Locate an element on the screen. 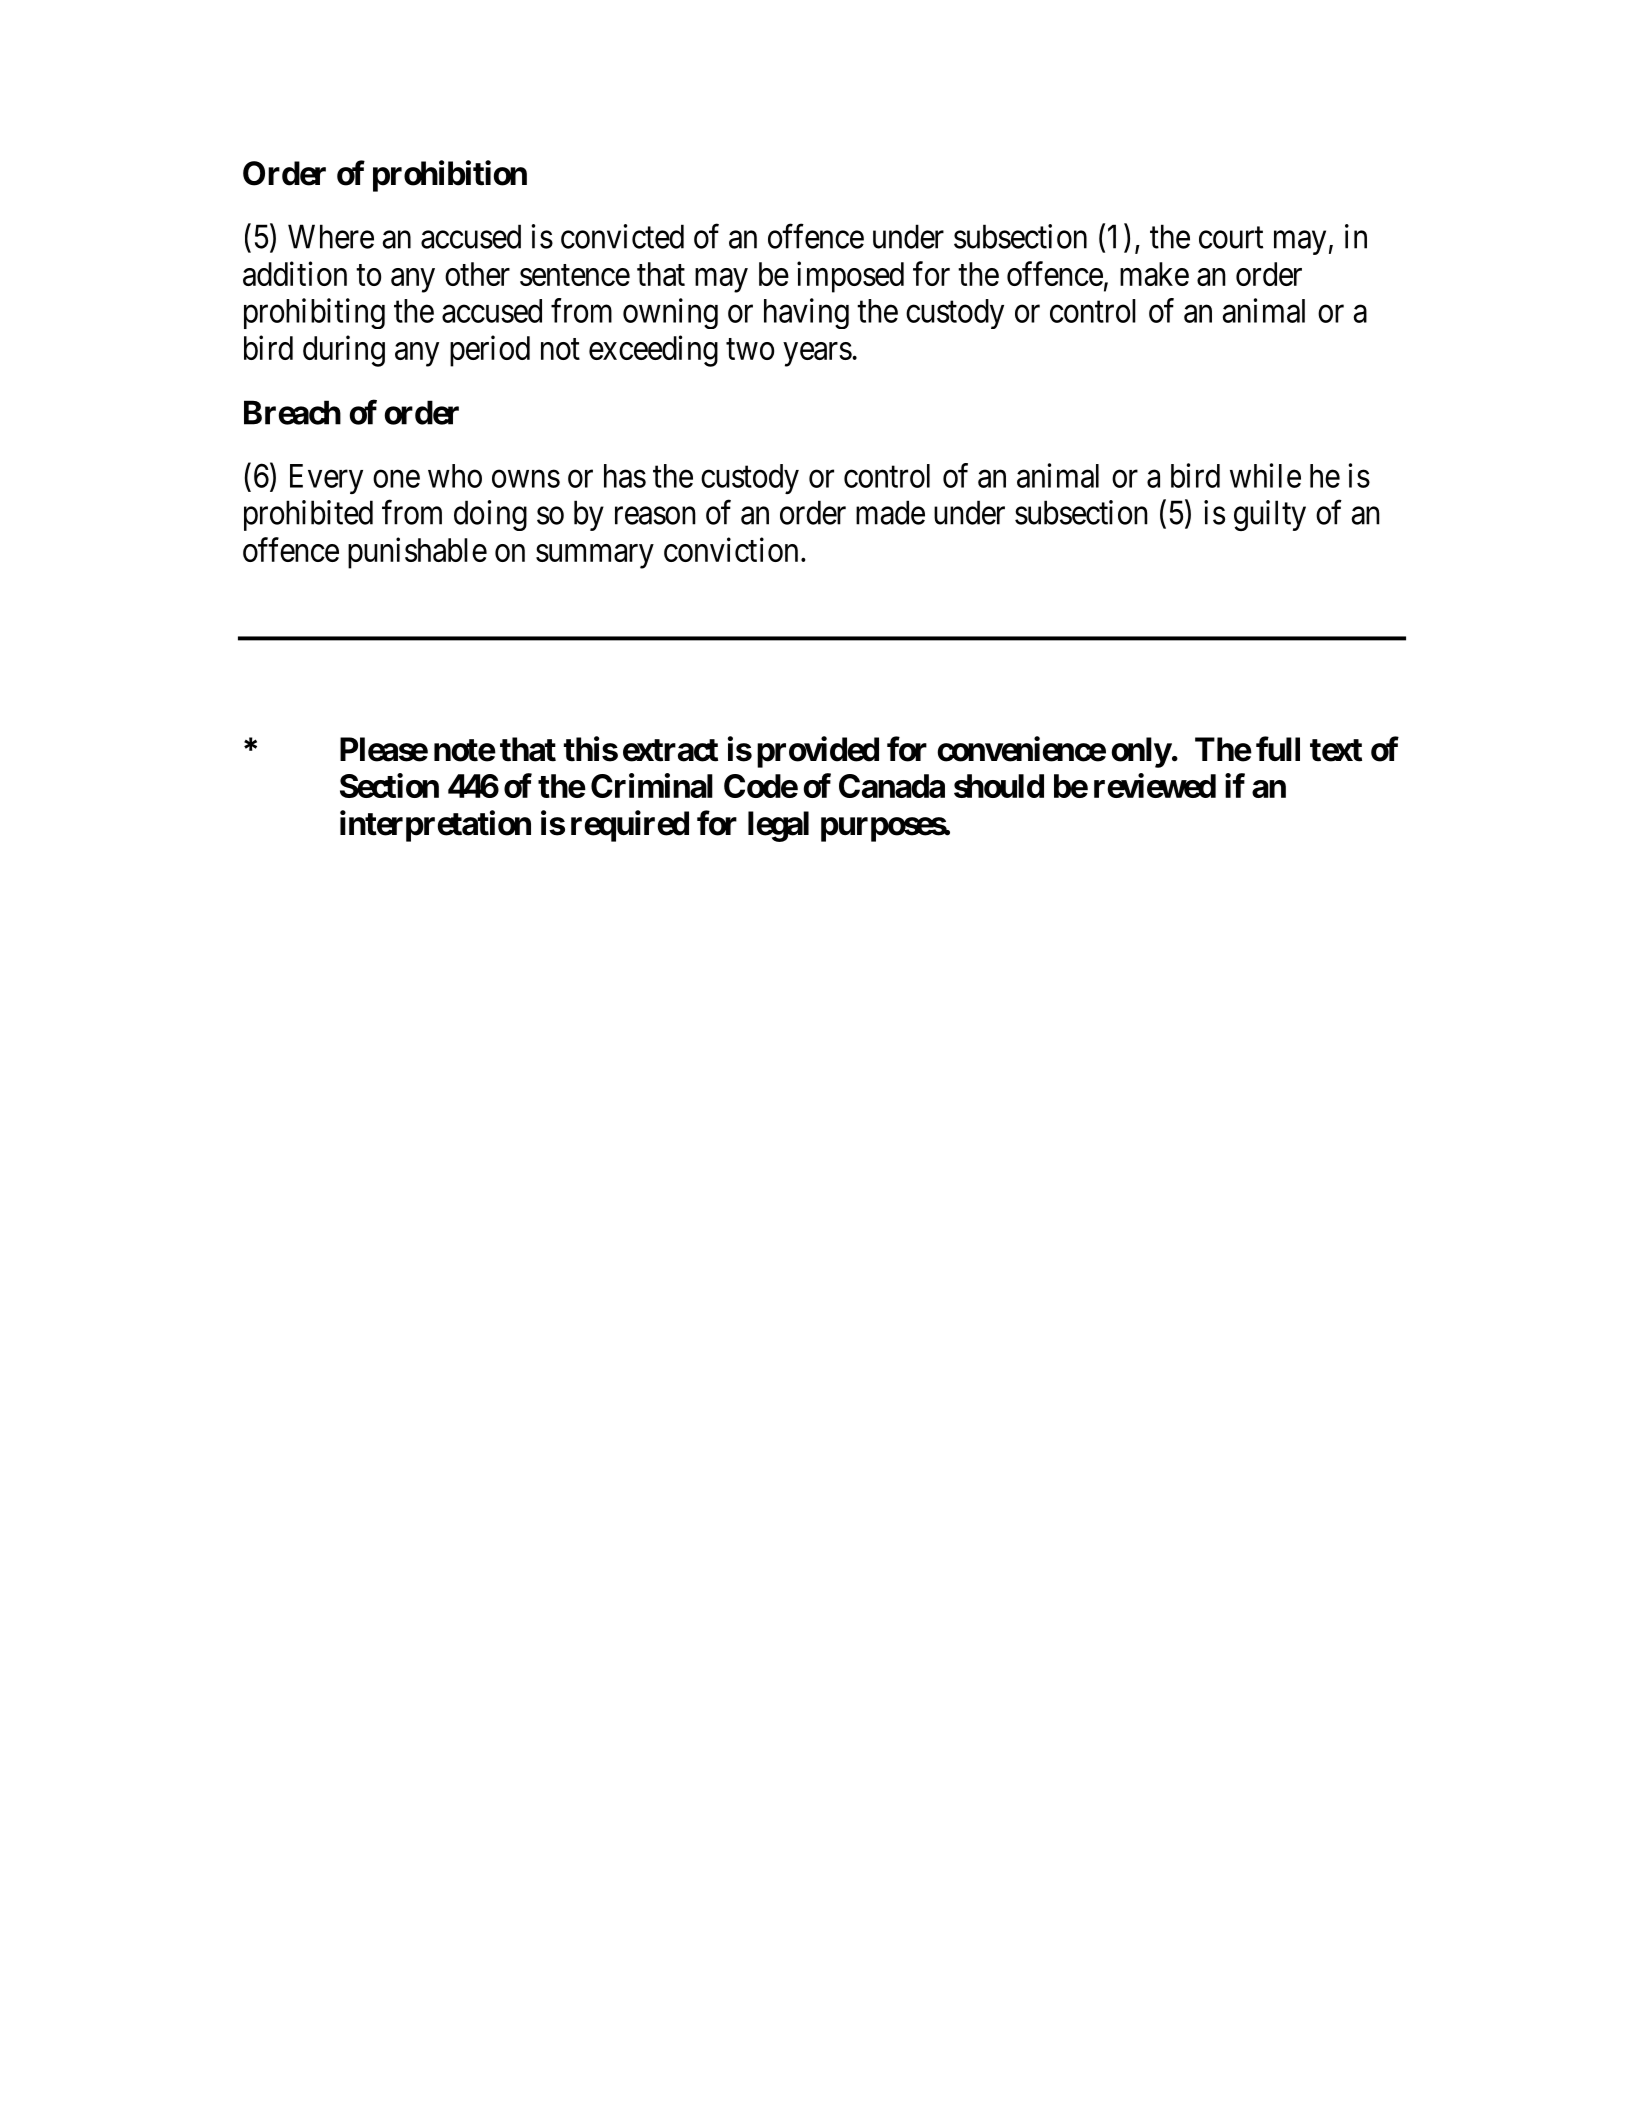 The height and width of the screenshot is (2128, 1644). one is located at coordinates (396, 479).
